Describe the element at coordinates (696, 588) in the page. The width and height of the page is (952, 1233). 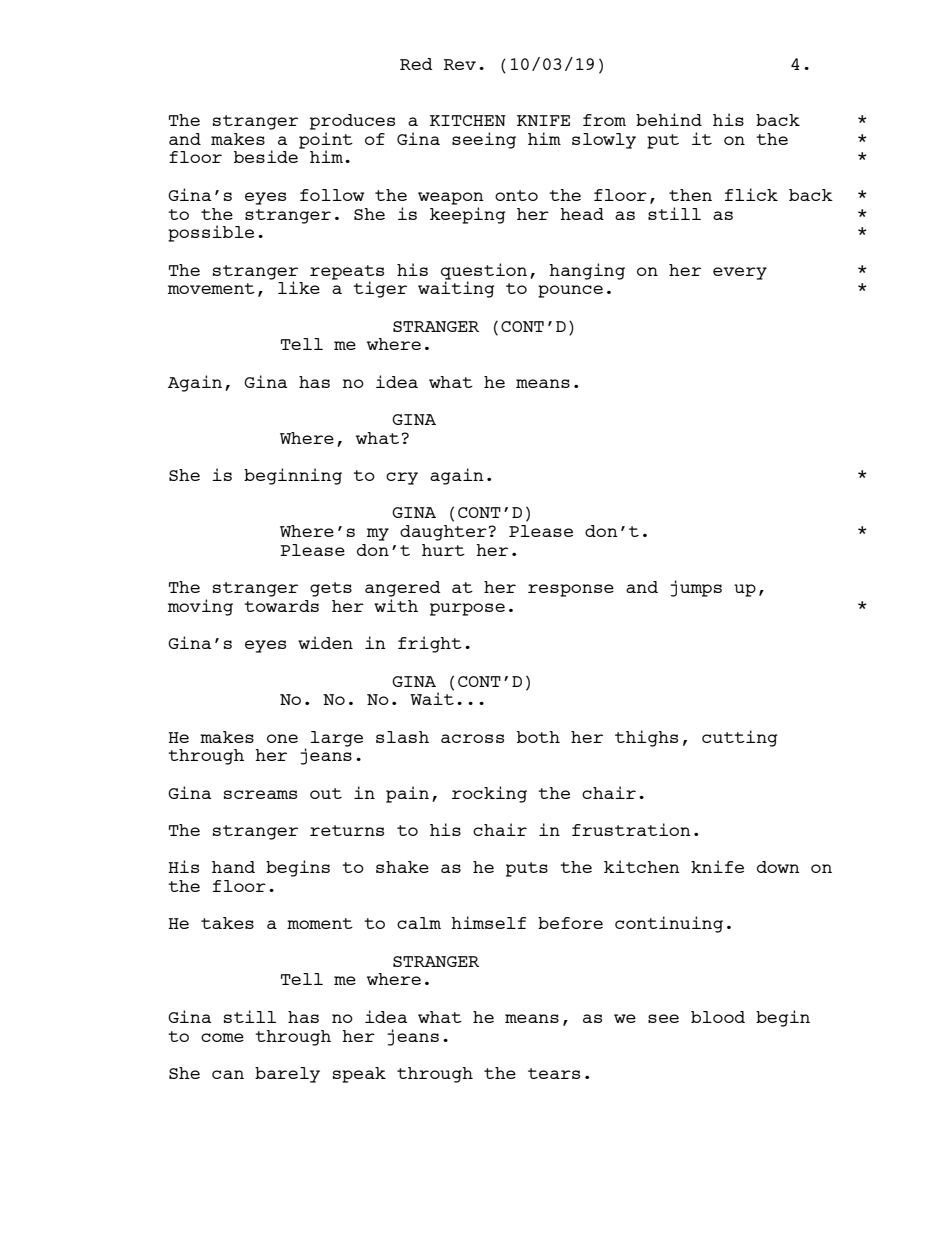
I see `jumps` at that location.
